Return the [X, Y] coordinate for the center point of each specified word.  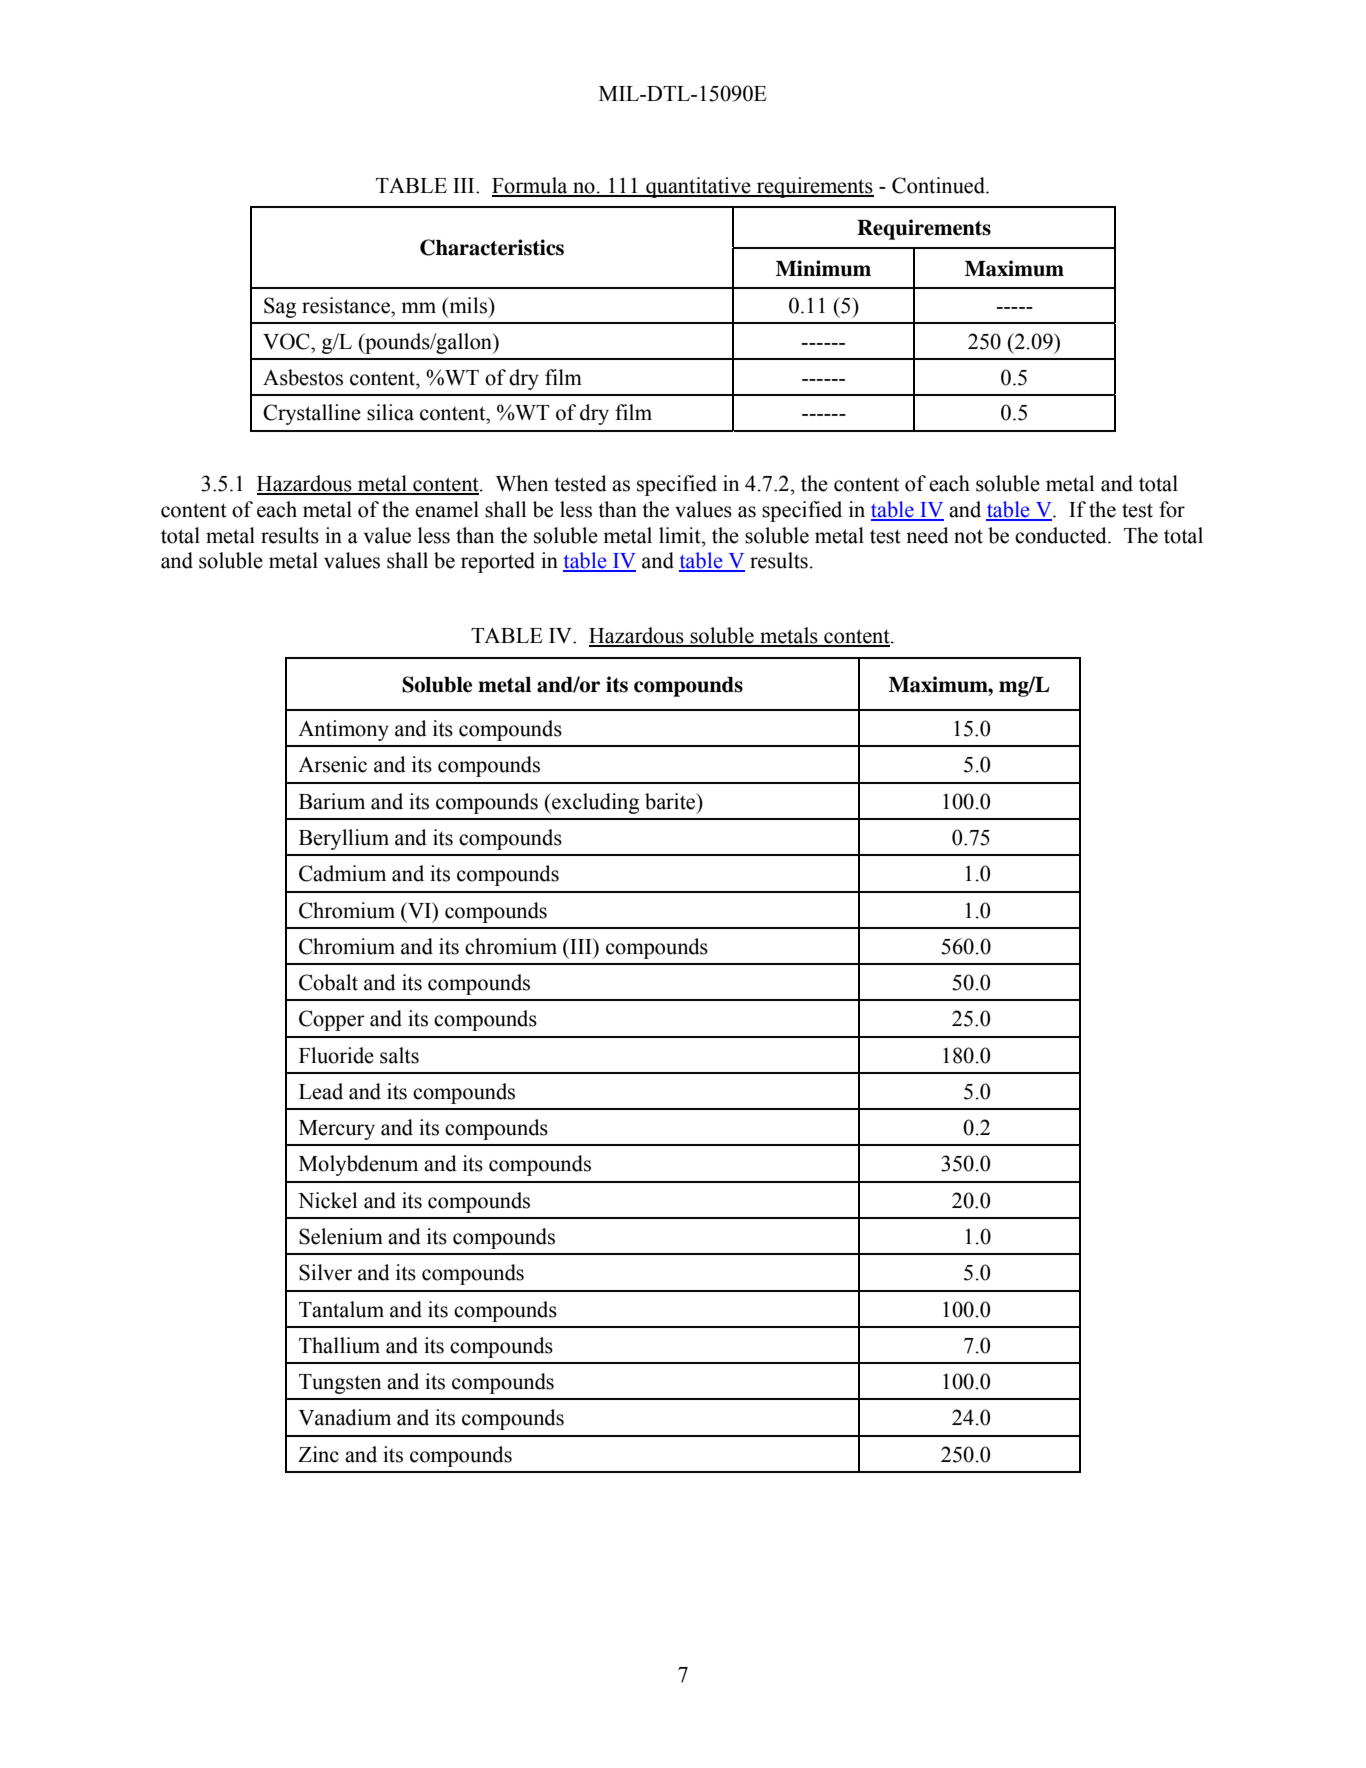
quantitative [698, 187]
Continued [939, 185]
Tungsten [340, 1384]
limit [681, 535]
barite [671, 801]
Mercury [337, 1130]
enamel [447, 509]
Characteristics [492, 247]
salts [399, 1055]
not [968, 537]
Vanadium [344, 1417]
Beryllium [344, 839]
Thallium [339, 1345]
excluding [594, 803]
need [927, 535]
